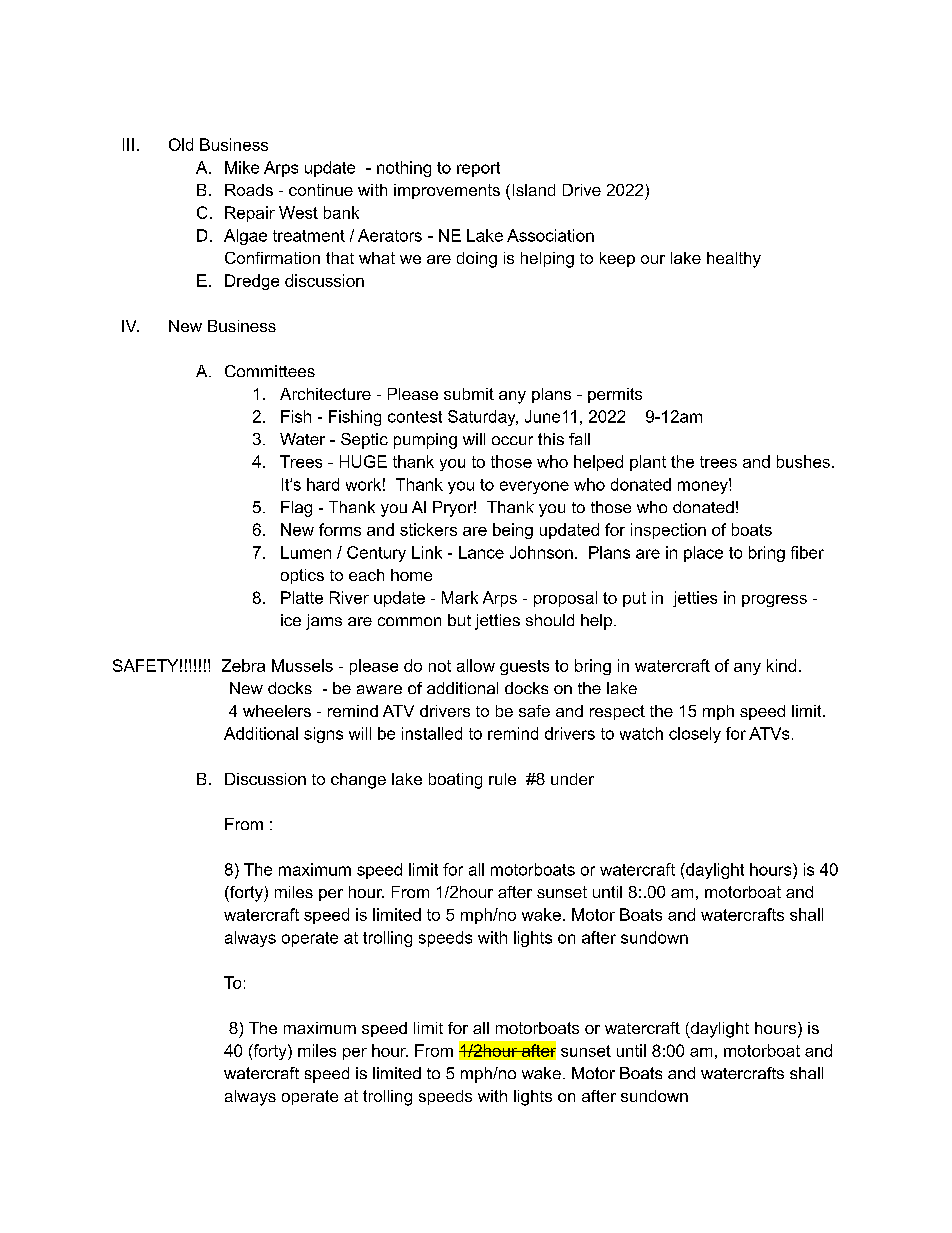 This screenshot has width=952, height=1233. What do you see at coordinates (469, 394) in the screenshot?
I see `submit` at bounding box center [469, 394].
